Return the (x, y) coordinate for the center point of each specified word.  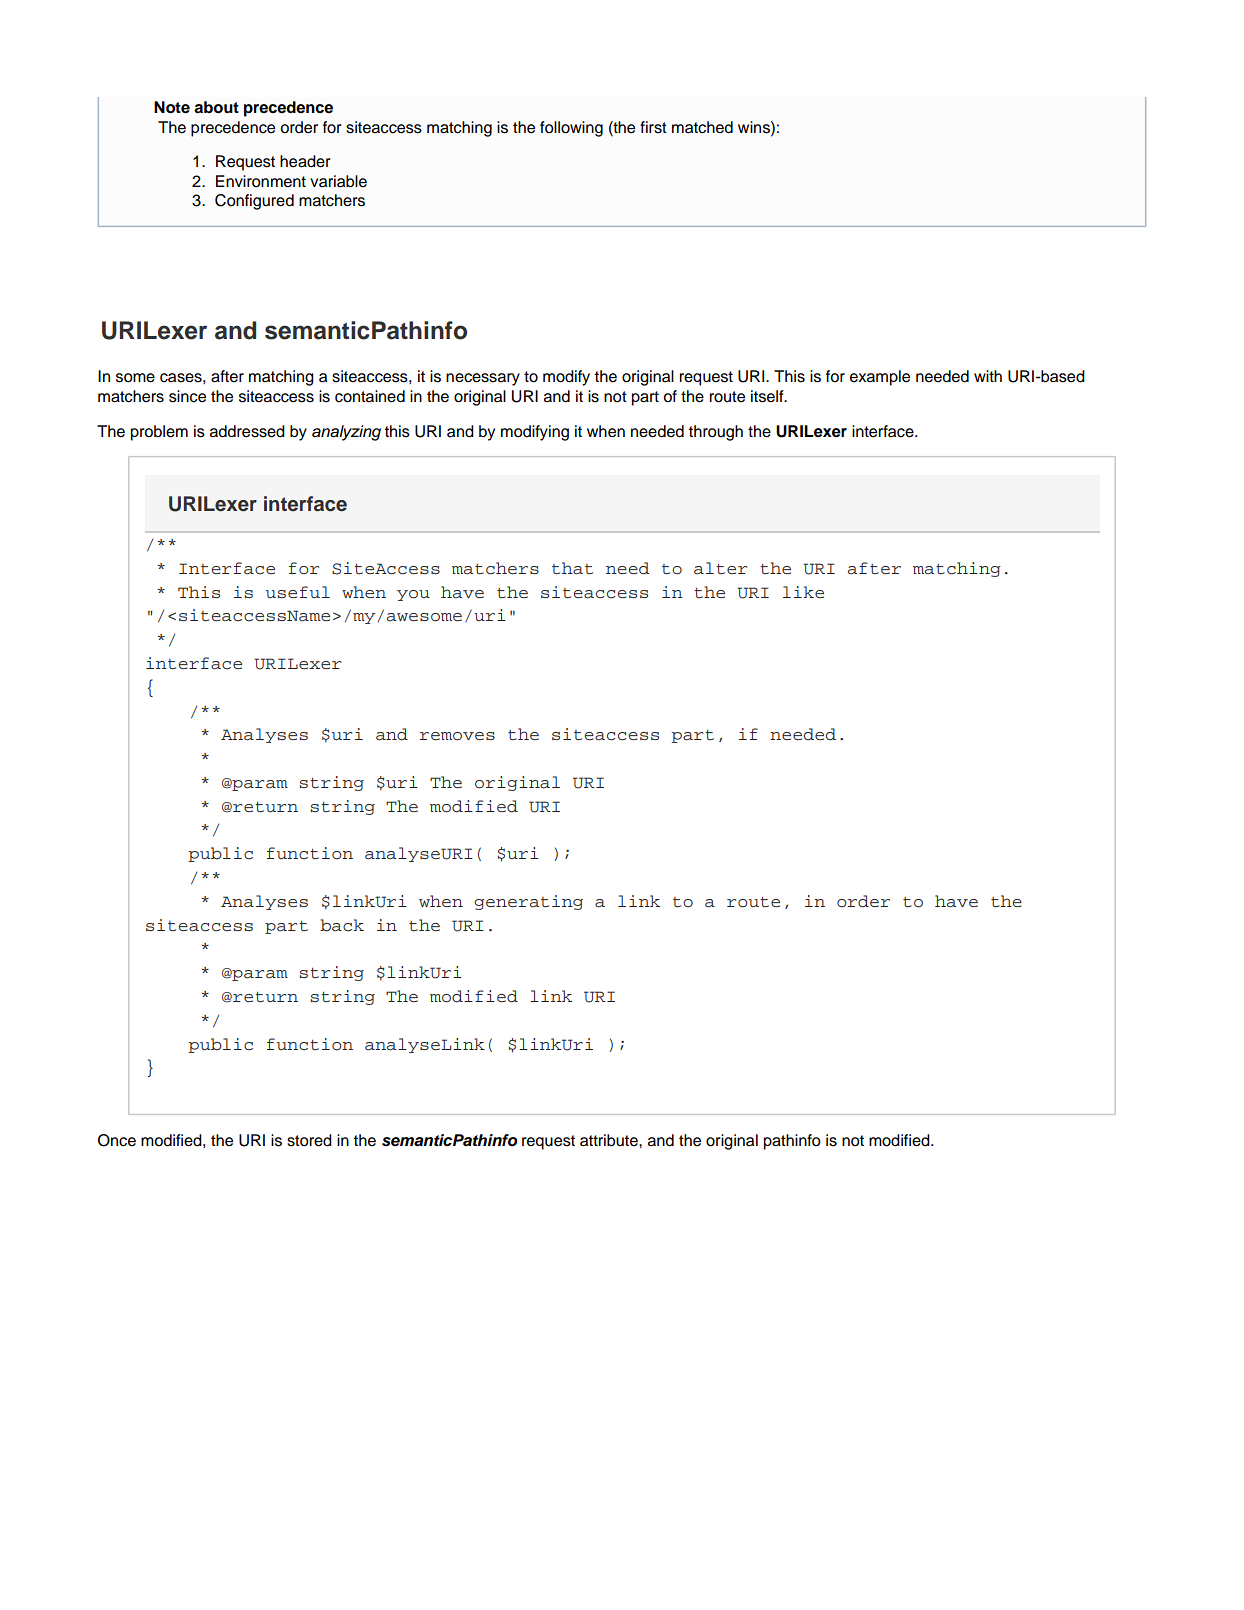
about (216, 107)
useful (298, 592)
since (187, 396)
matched (702, 127)
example (880, 378)
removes (457, 736)
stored (309, 1140)
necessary (483, 379)
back (342, 925)
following (571, 129)
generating (528, 902)
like (803, 592)
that (572, 568)
